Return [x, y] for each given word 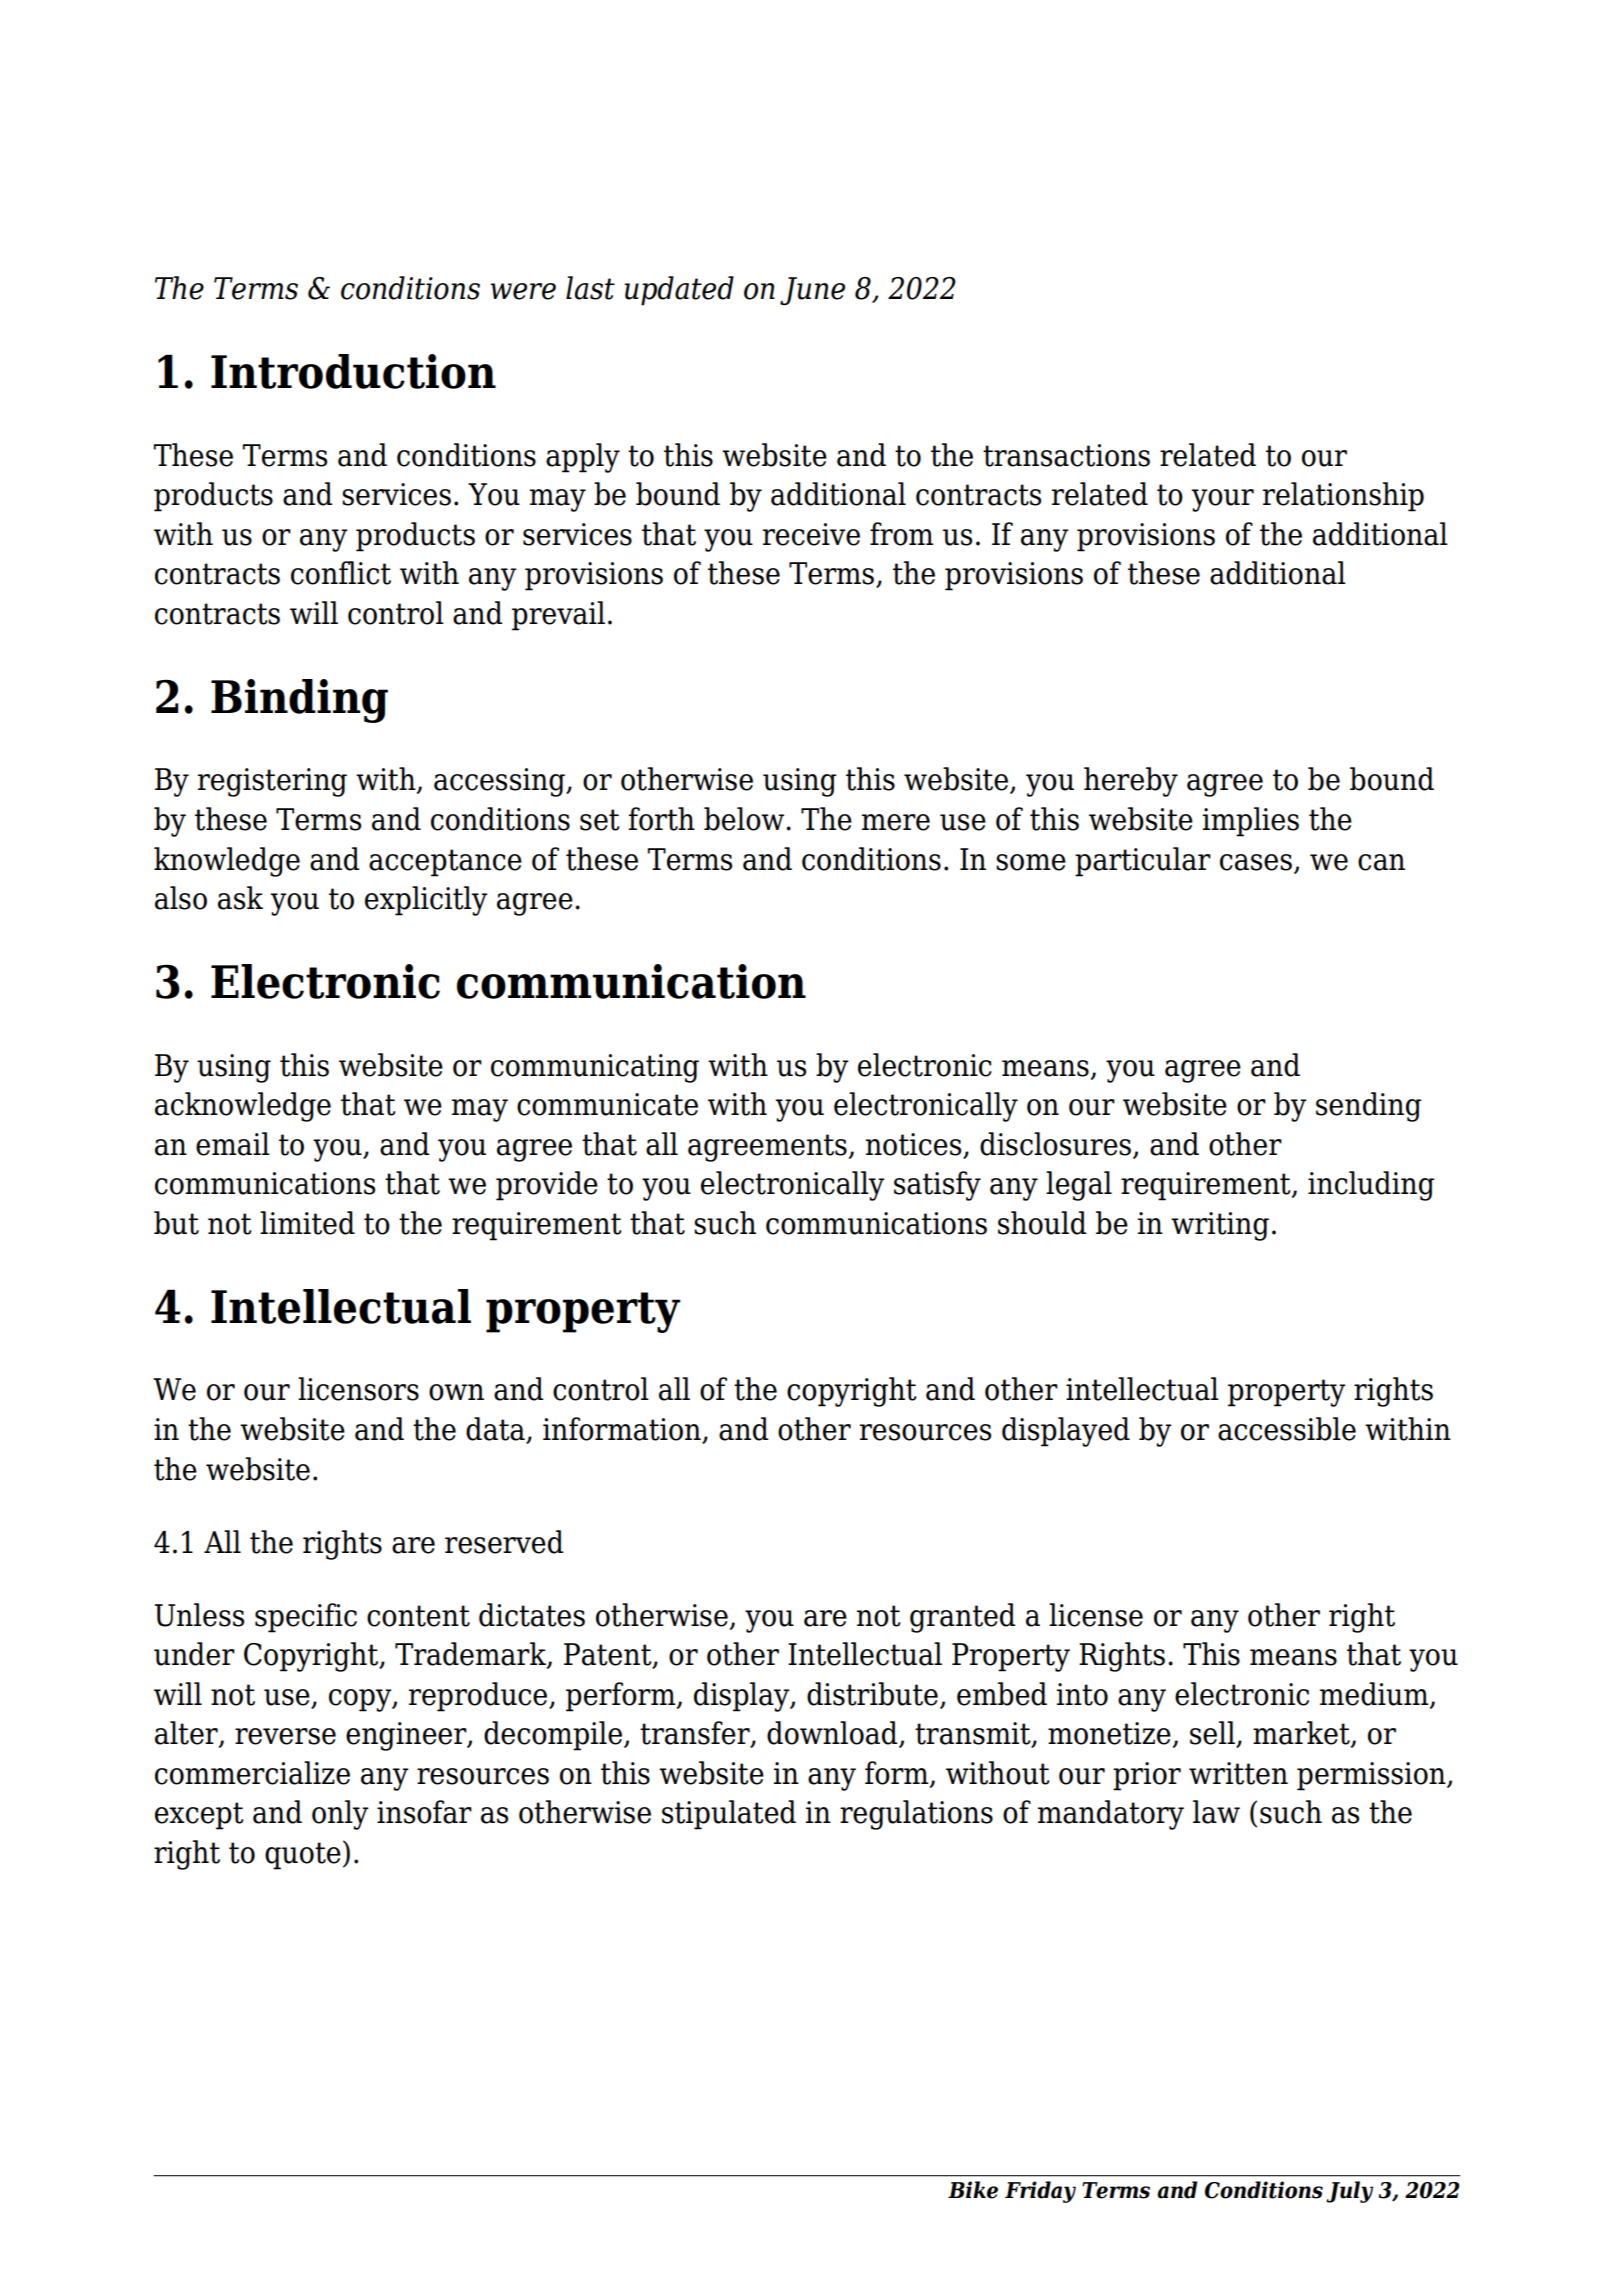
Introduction [353, 371]
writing [1220, 1226]
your [1223, 500]
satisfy [937, 1186]
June [812, 291]
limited [307, 1223]
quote [303, 1856]
